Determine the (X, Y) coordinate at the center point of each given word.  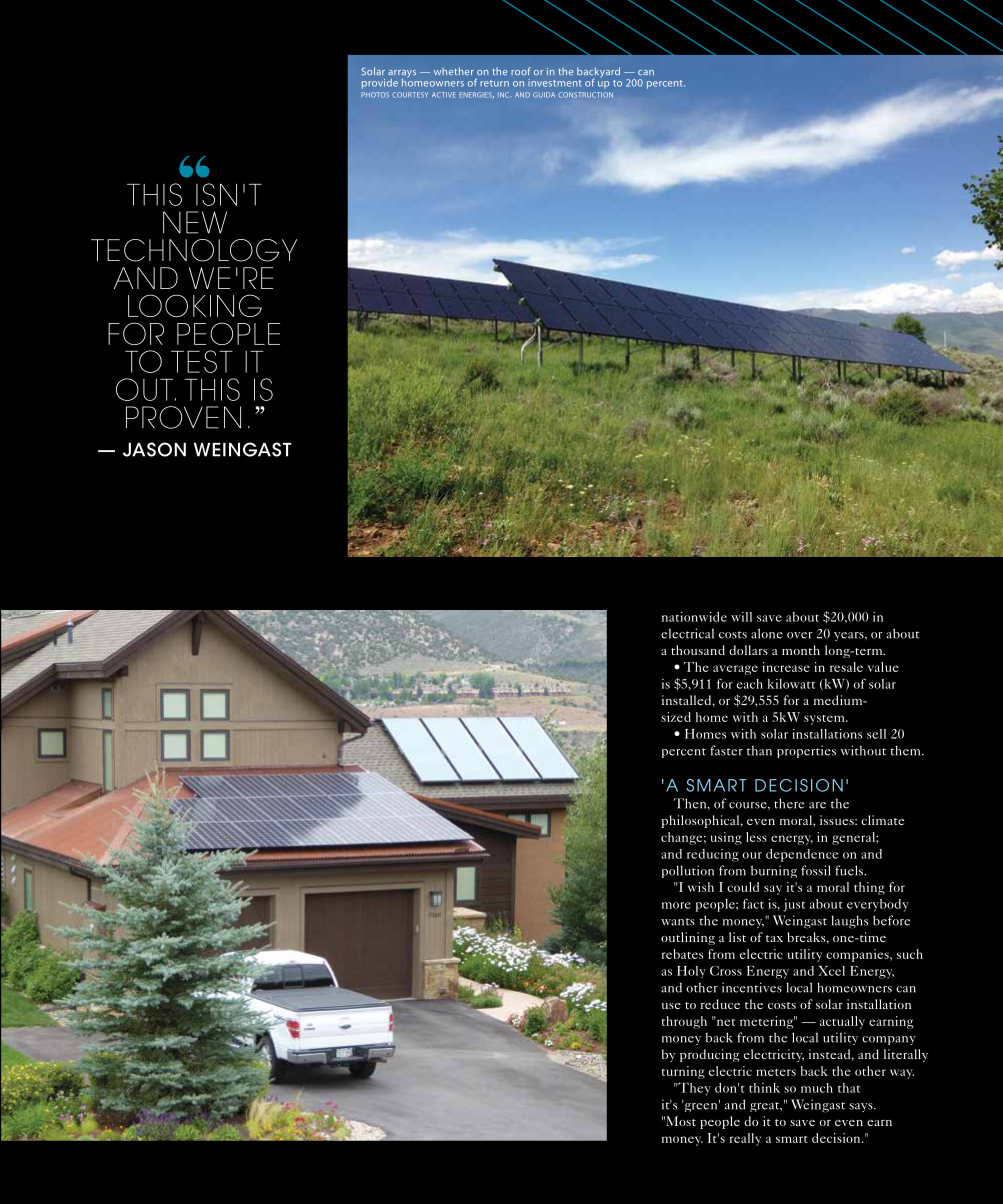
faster (726, 750)
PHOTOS (375, 95)
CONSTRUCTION (586, 95)
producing (709, 1055)
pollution (688, 871)
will (741, 617)
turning (683, 1072)
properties (806, 751)
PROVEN (183, 417)
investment (555, 83)
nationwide (694, 617)
